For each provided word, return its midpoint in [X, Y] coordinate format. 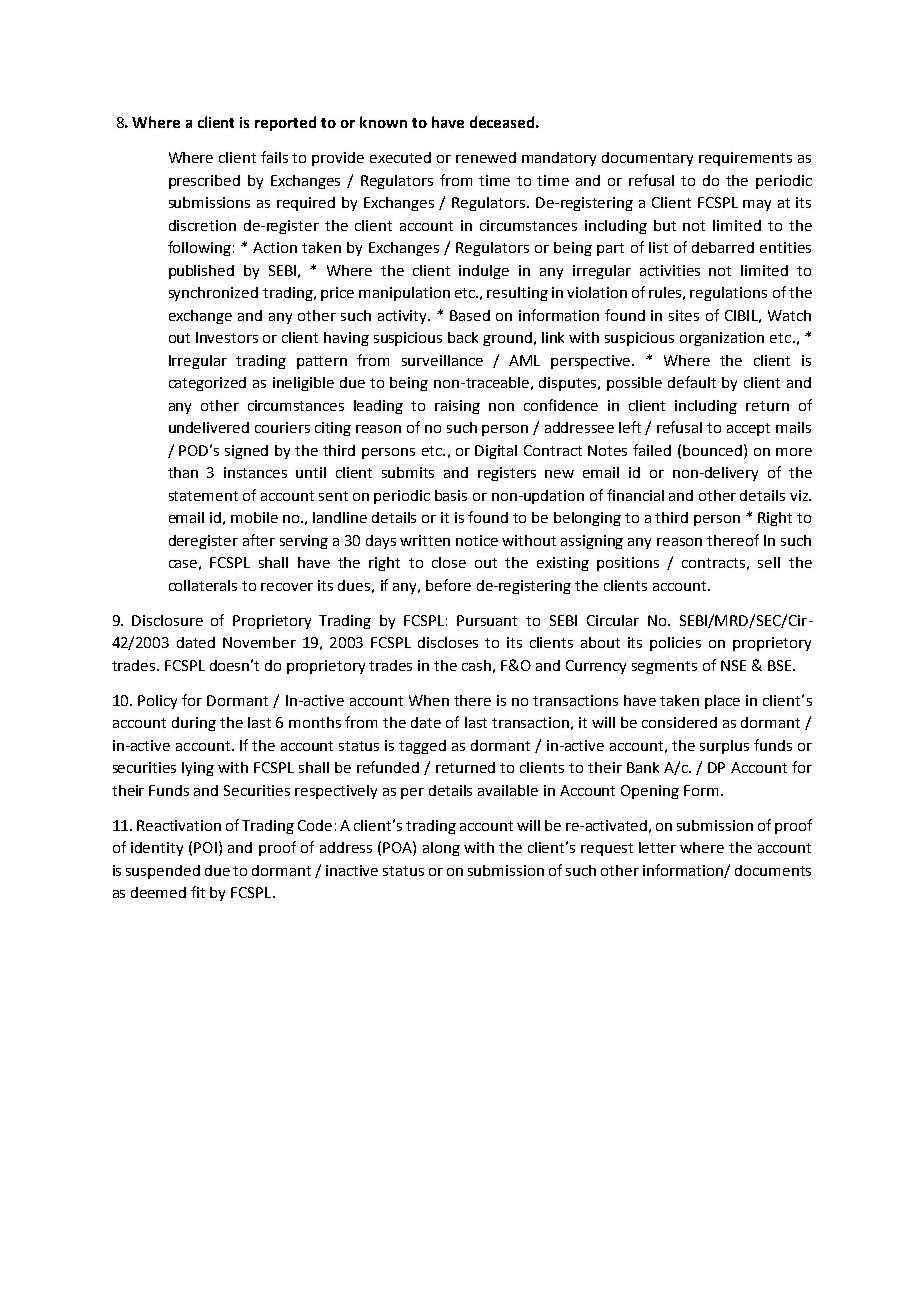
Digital [496, 452]
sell [769, 562]
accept [748, 429]
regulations [728, 294]
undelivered [209, 427]
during [194, 724]
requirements [745, 159]
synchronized [213, 294]
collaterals [203, 585]
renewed [486, 157]
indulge [484, 272]
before [448, 585]
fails [274, 157]
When [429, 700]
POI [205, 847]
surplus [724, 747]
